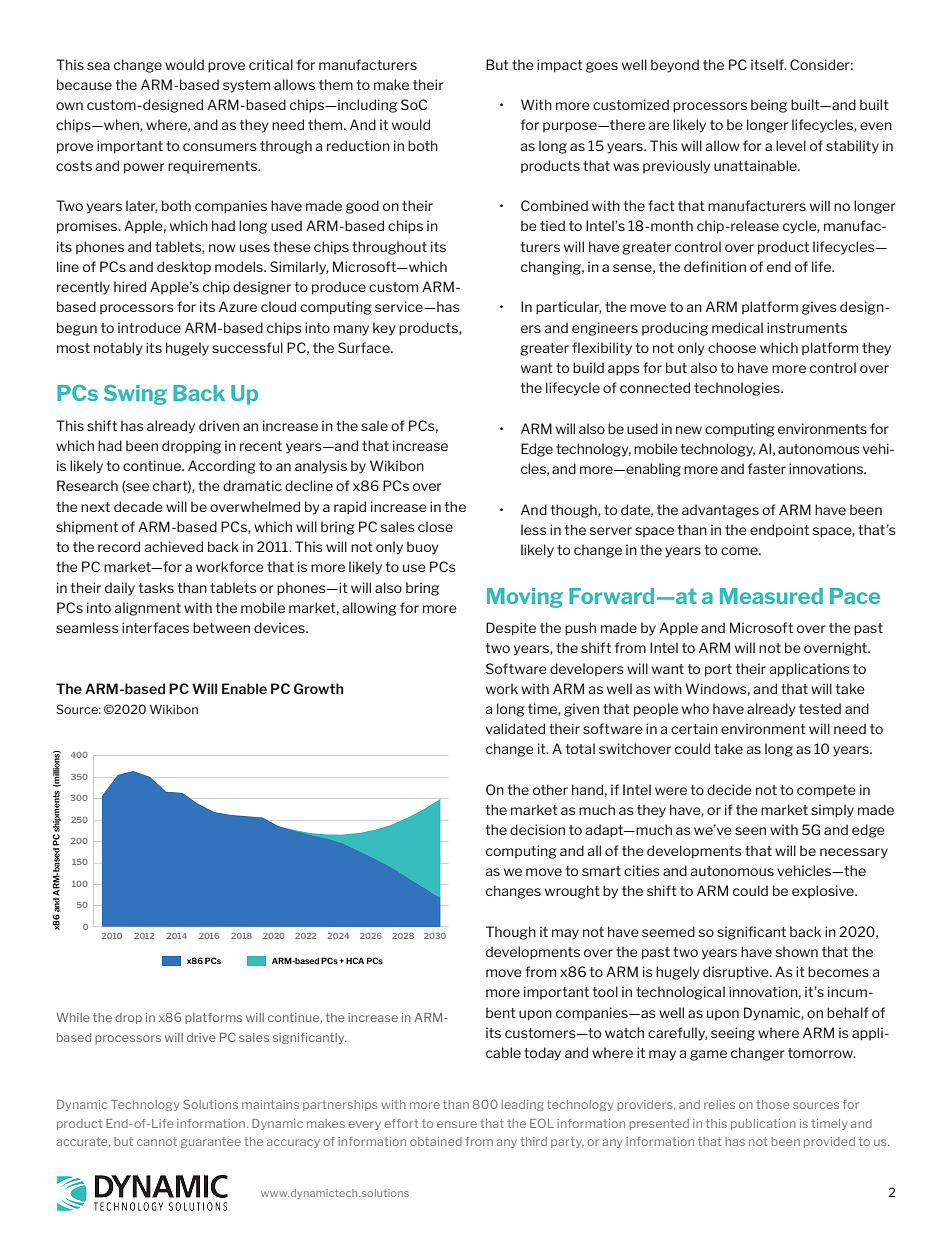 Image resolution: width=952 pixels, height=1233 pixels. I want to click on system, so click(246, 86).
